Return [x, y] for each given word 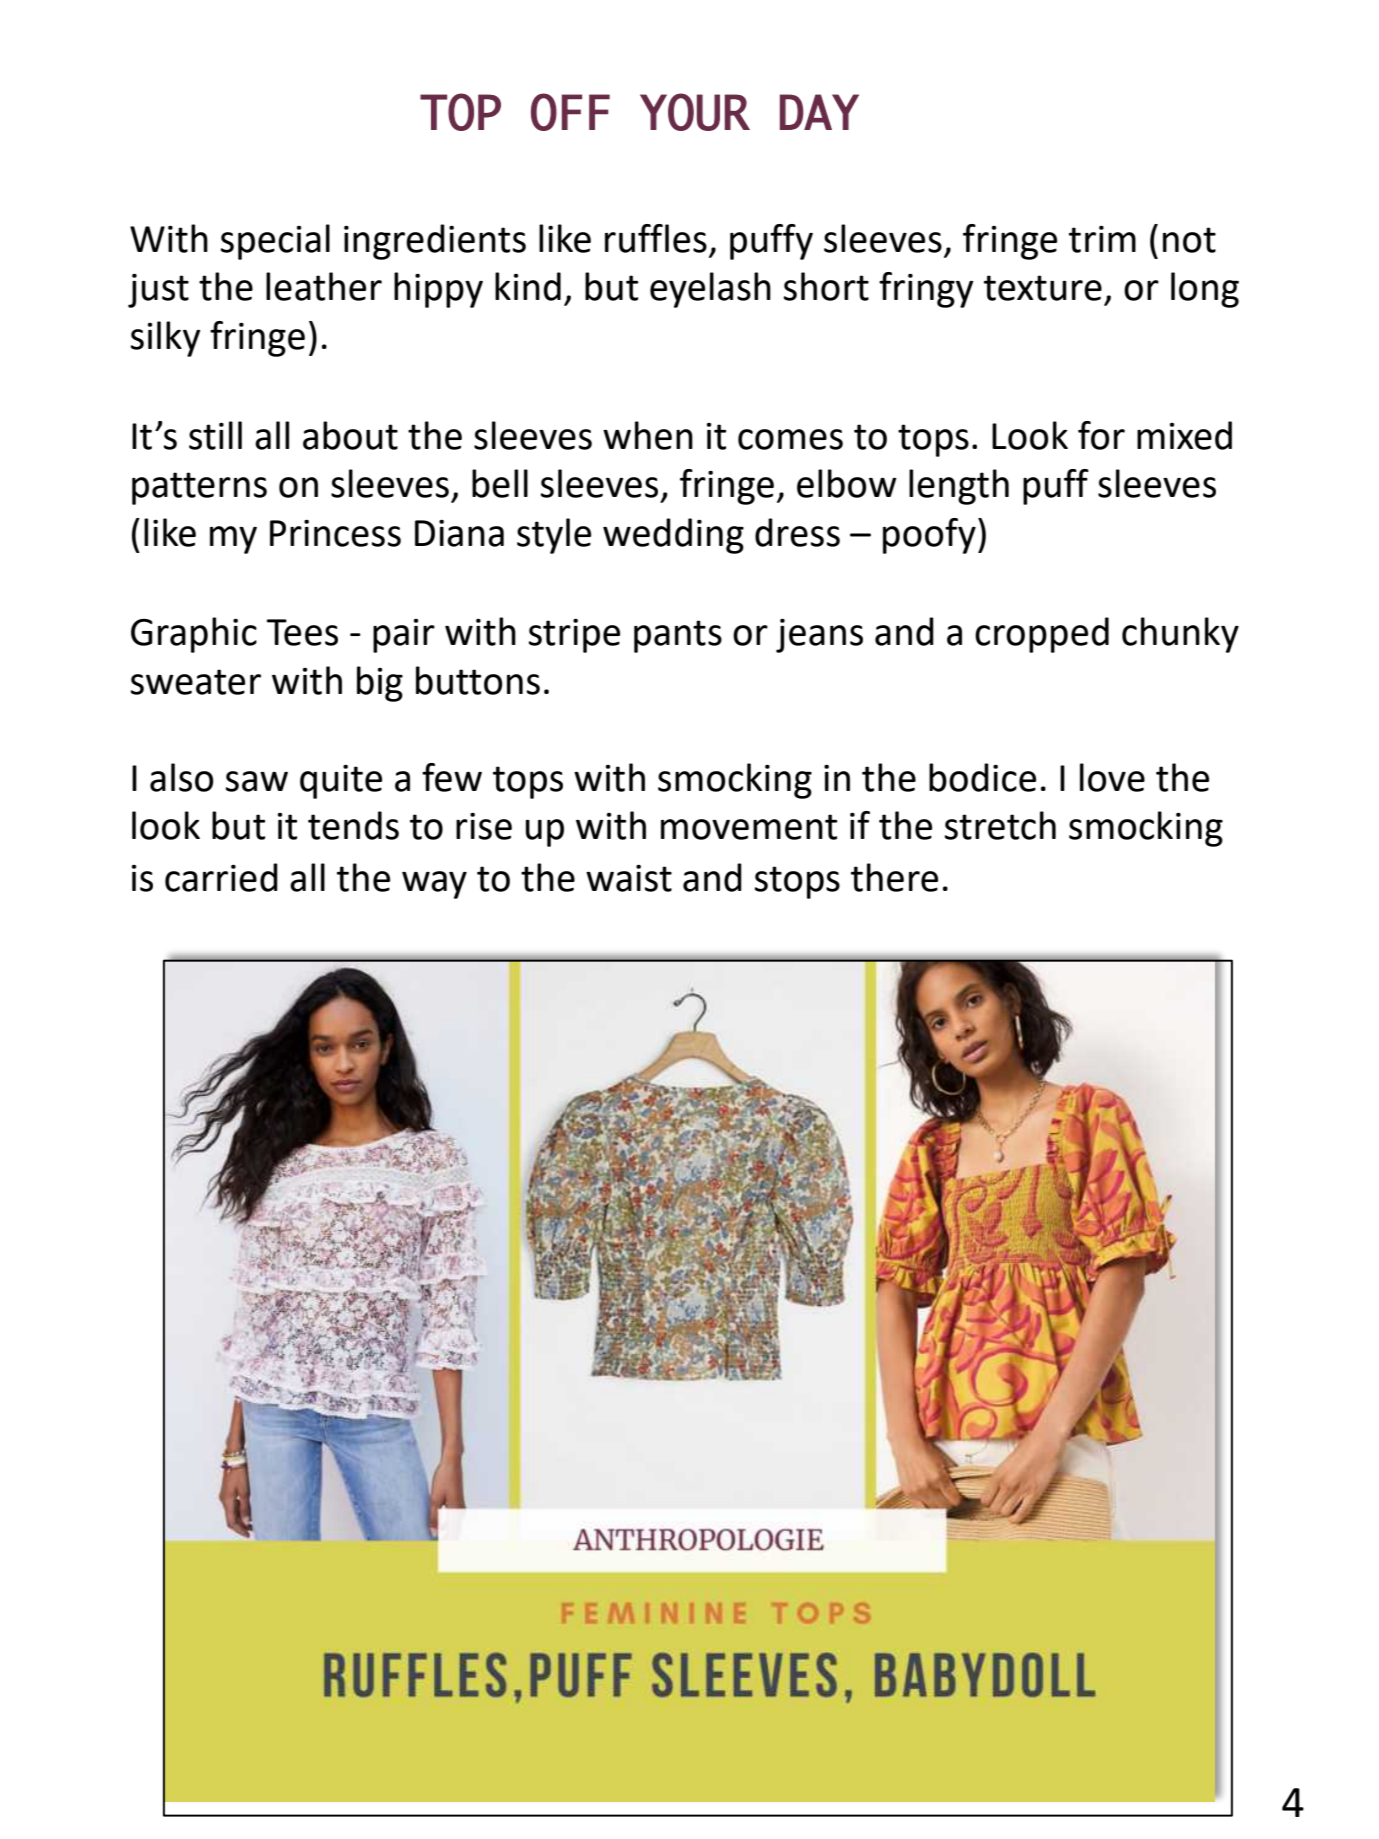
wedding [673, 536]
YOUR [695, 112]
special [275, 242]
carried [221, 877]
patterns [199, 488]
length [959, 487]
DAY [819, 112]
